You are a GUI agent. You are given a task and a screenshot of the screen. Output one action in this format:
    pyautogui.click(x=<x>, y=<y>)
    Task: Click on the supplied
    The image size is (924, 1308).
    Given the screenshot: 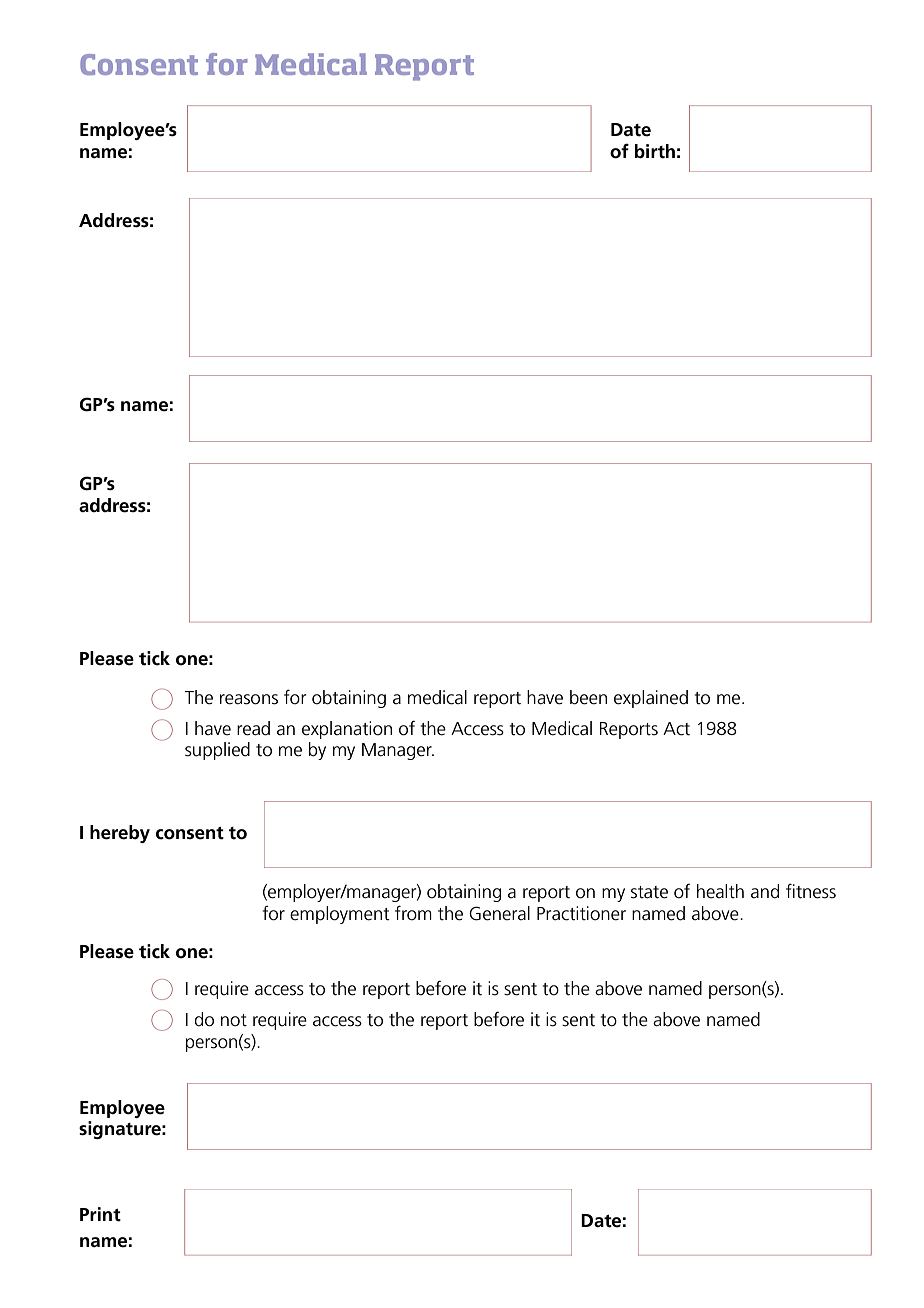 What is the action you would take?
    pyautogui.click(x=217, y=751)
